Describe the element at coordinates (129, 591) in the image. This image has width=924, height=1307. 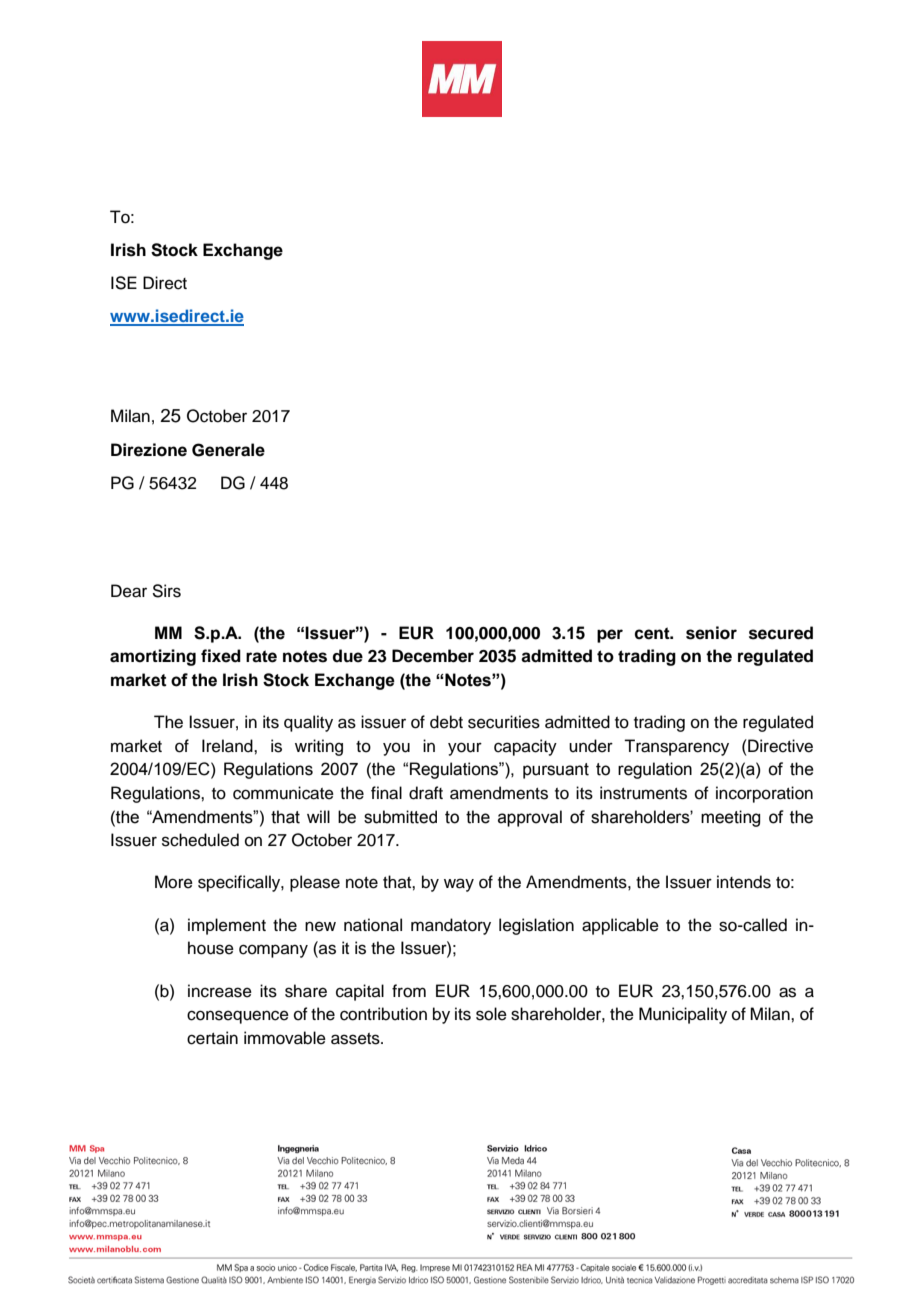
I see `Dear` at that location.
